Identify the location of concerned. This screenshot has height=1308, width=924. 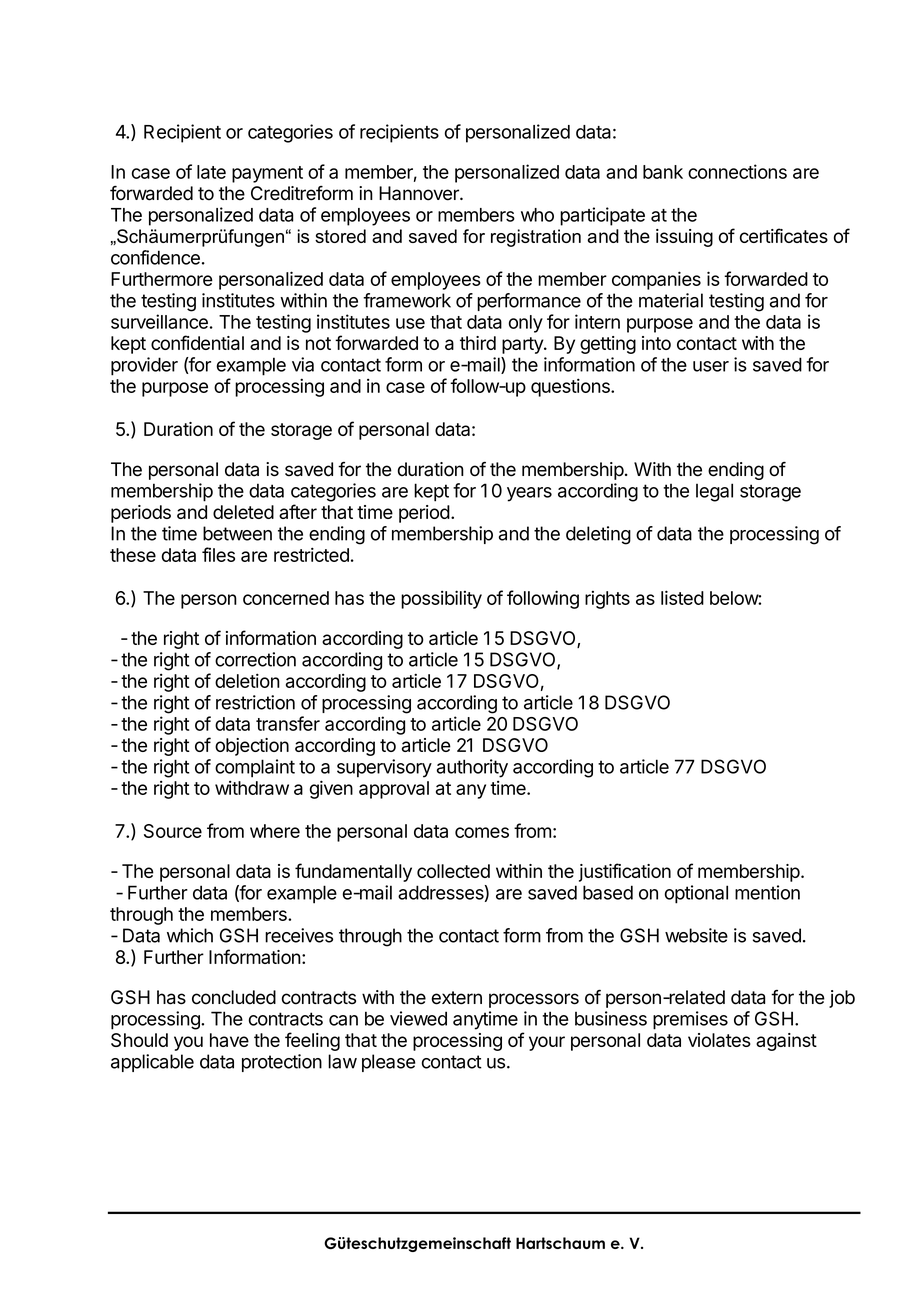
(286, 598).
